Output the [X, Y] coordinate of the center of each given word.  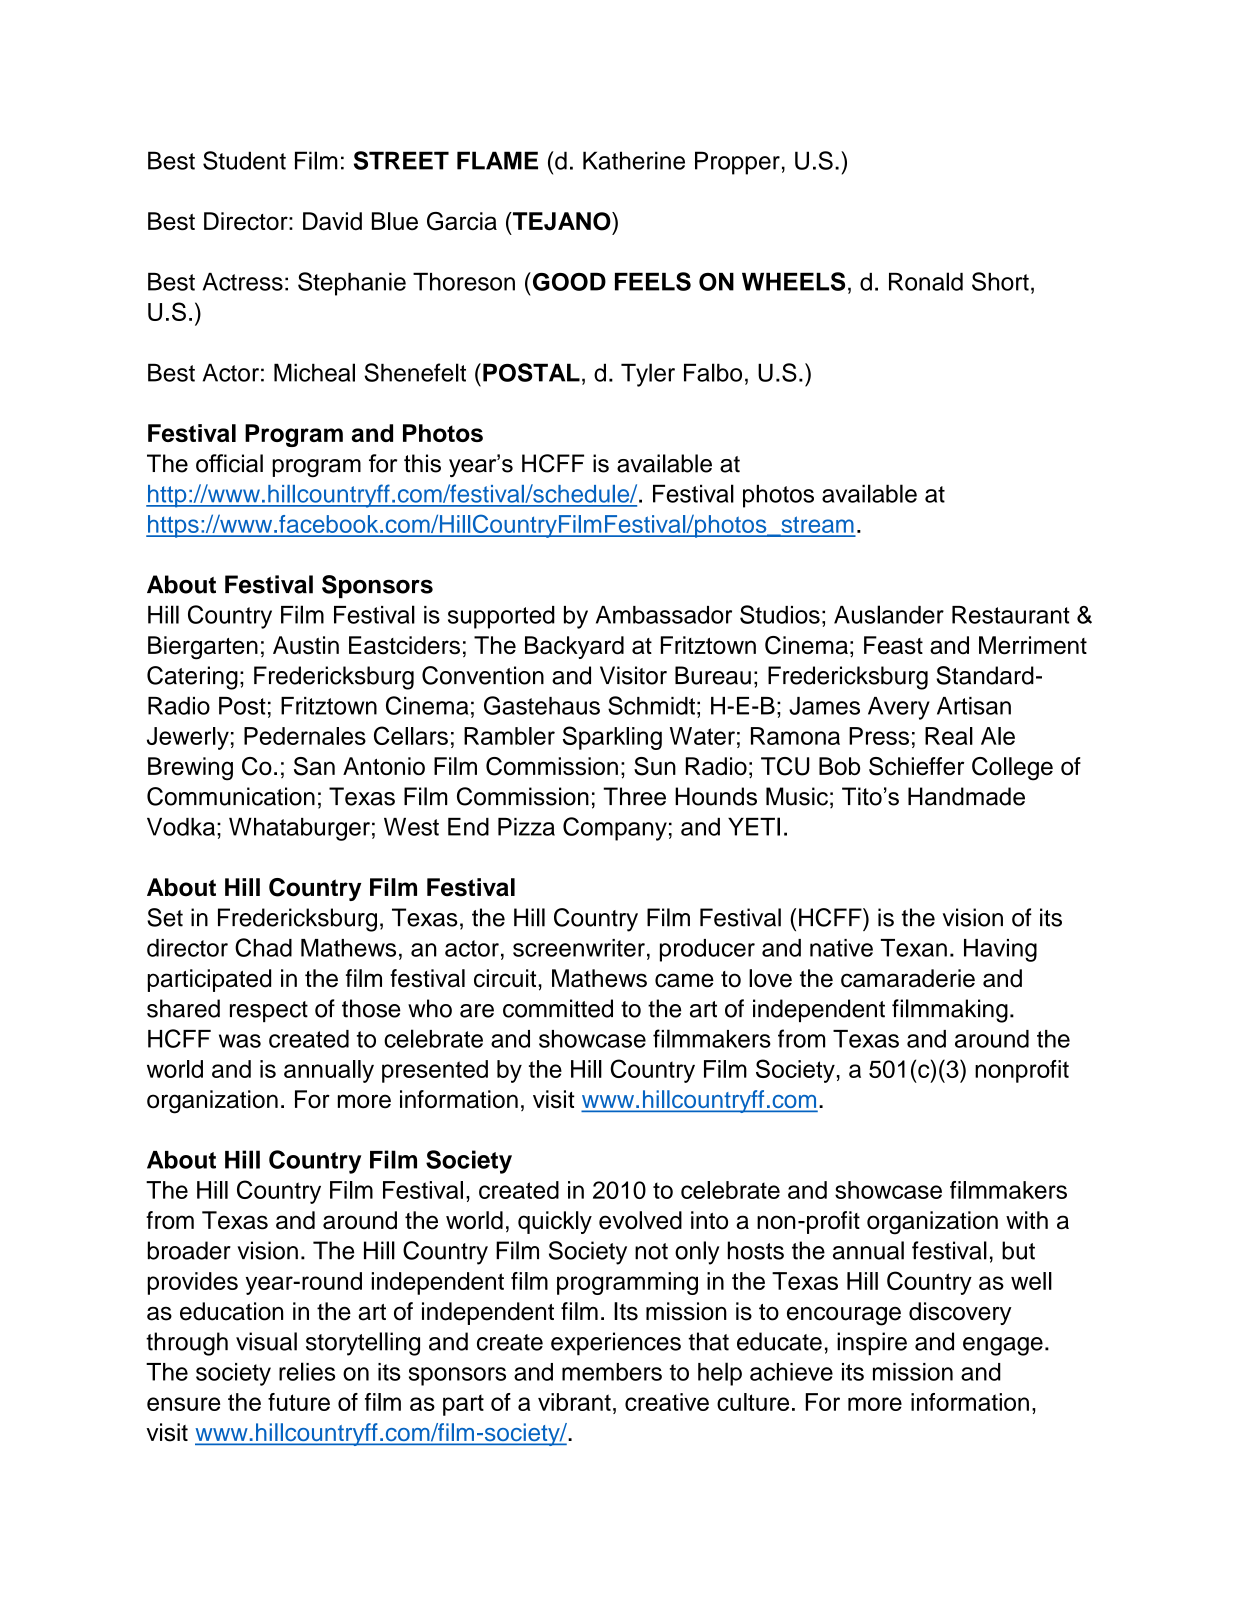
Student [244, 160]
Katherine [634, 160]
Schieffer [916, 766]
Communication [231, 796]
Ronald [926, 281]
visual [266, 1341]
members [612, 1372]
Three [634, 796]
